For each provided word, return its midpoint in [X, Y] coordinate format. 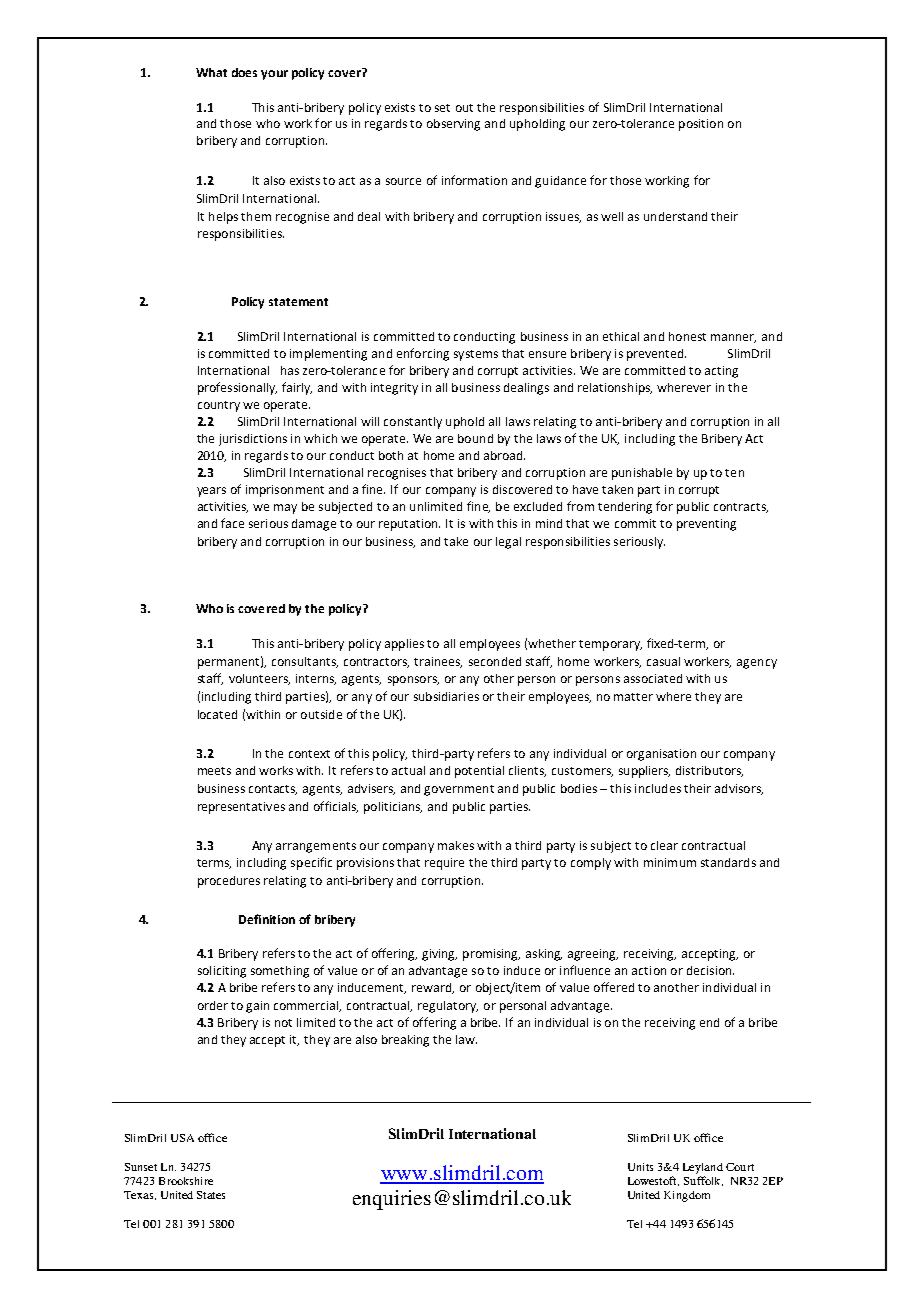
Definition [267, 919]
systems [476, 355]
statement [298, 302]
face [232, 523]
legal [508, 543]
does [244, 72]
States [211, 1195]
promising [491, 955]
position [701, 125]
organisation [661, 755]
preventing [706, 525]
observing [453, 125]
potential [479, 772]
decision [710, 970]
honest [687, 336]
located [217, 714]
